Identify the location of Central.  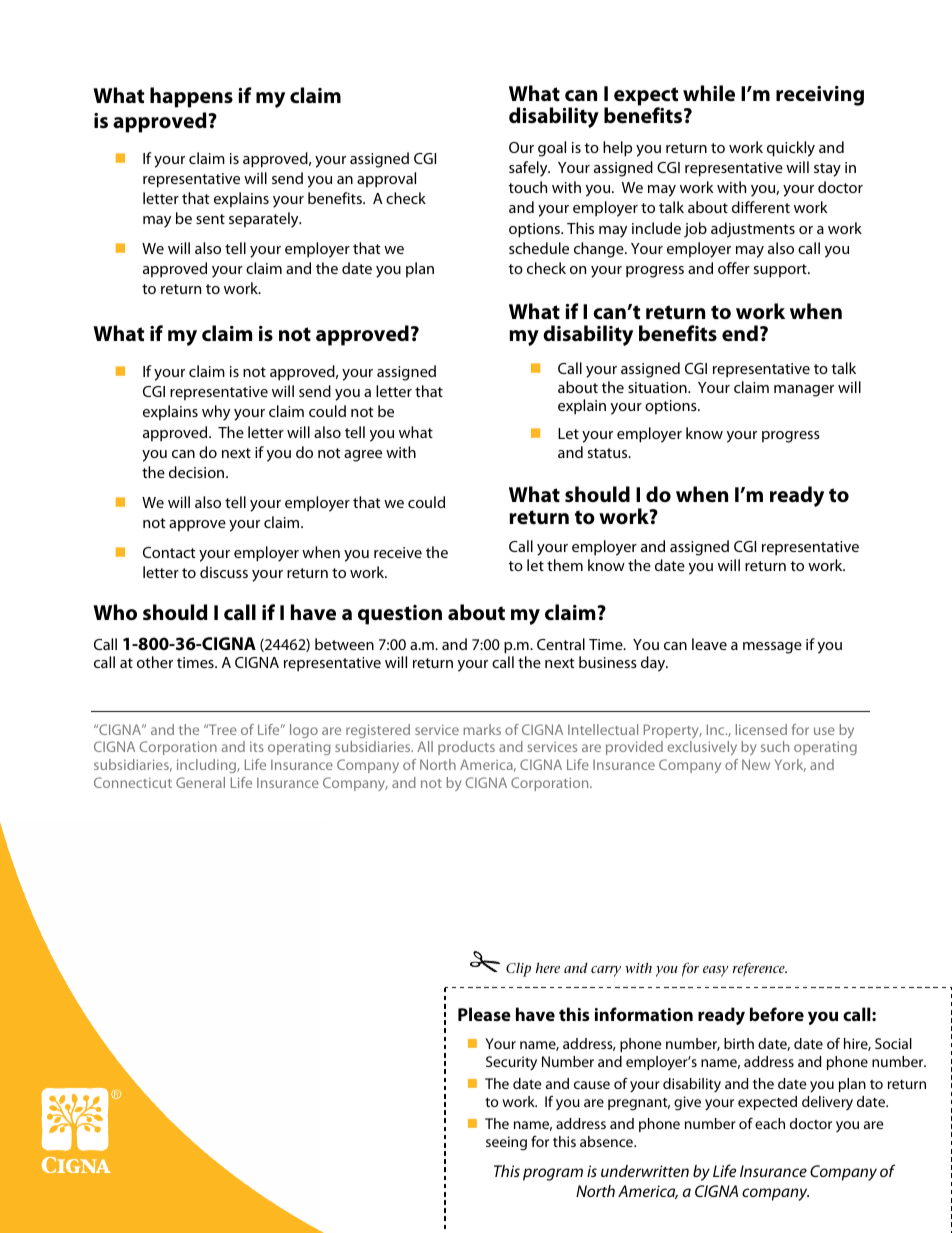
(561, 644).
